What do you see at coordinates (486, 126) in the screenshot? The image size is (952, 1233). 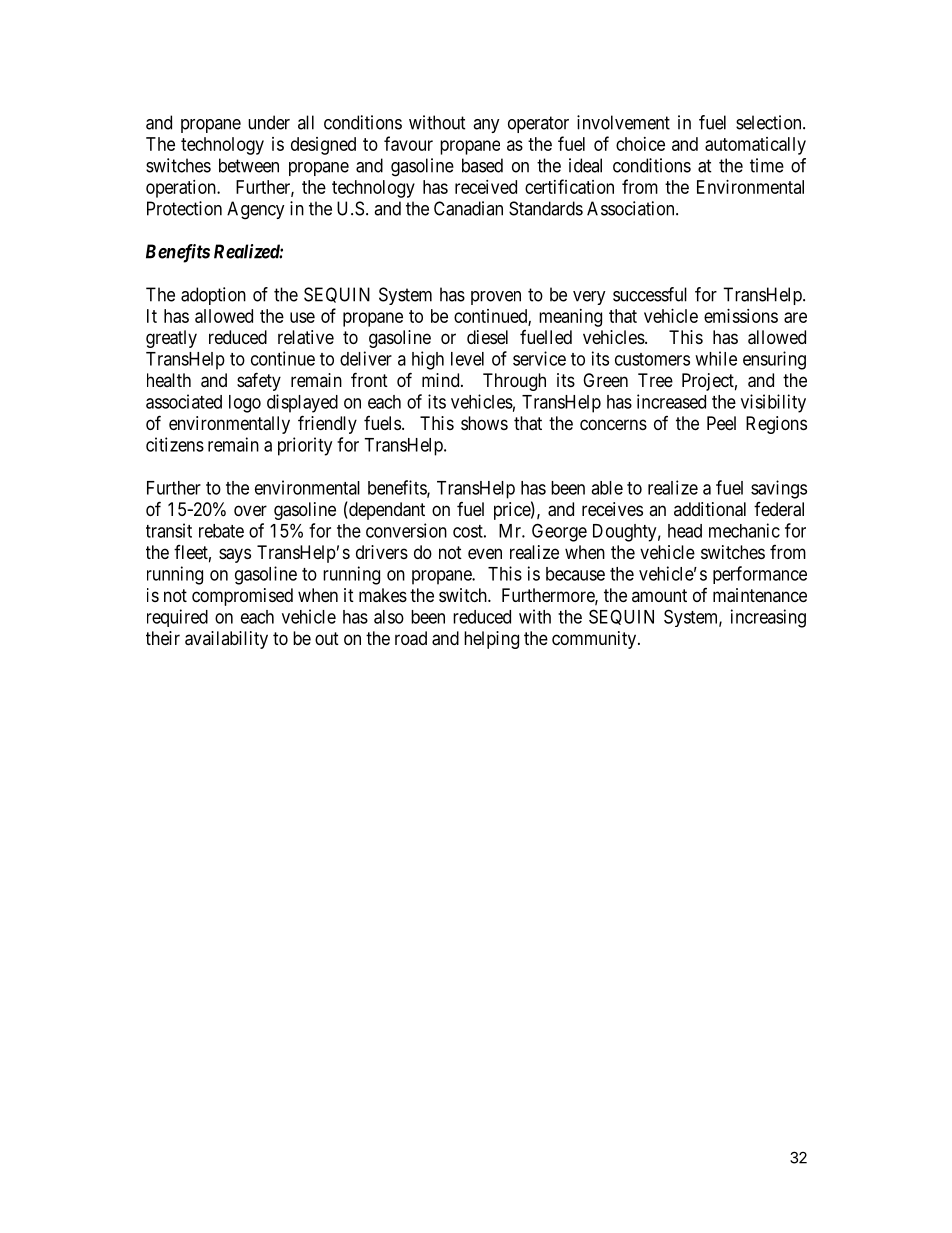 I see `any` at bounding box center [486, 126].
